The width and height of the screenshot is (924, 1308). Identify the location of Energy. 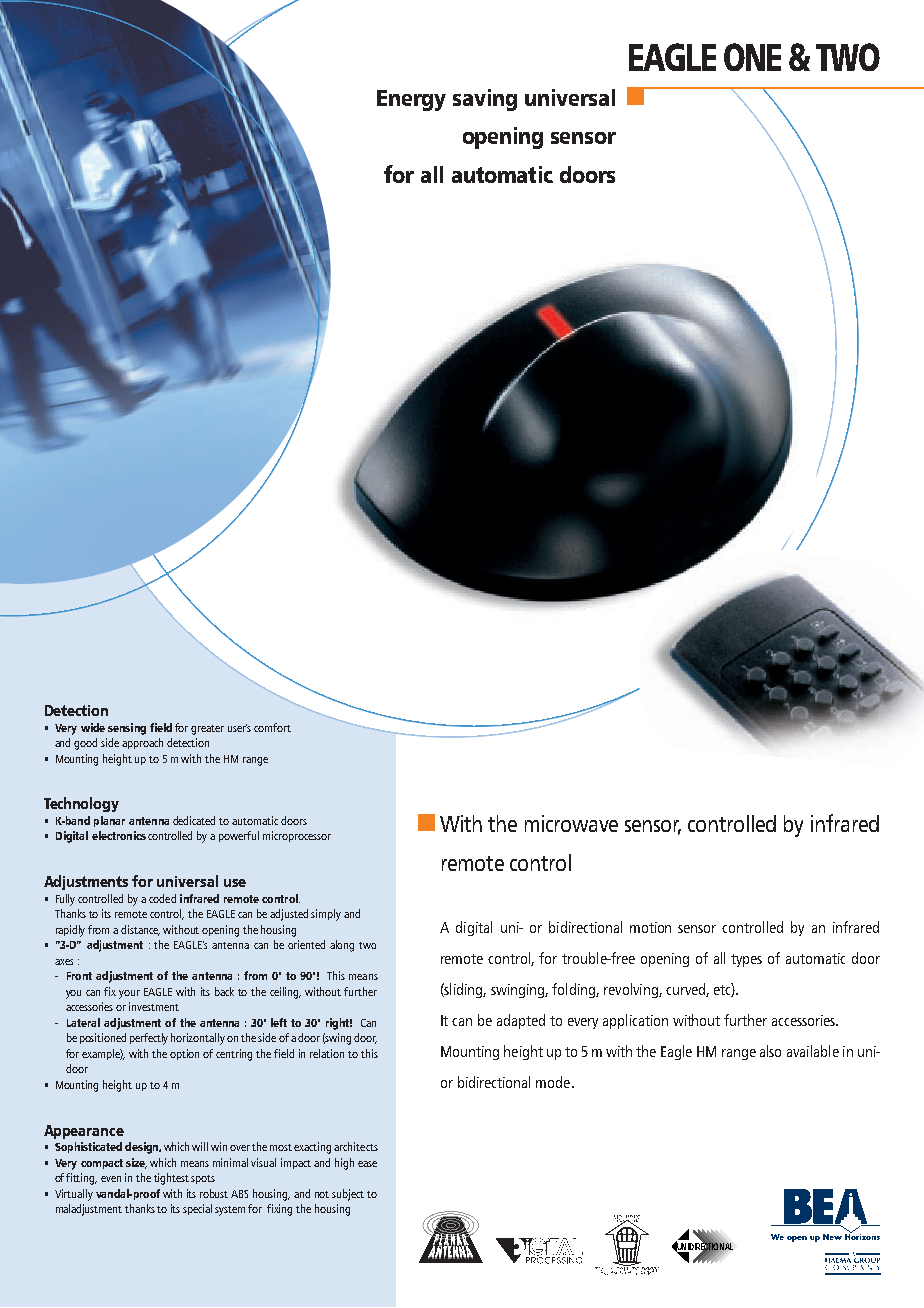
(411, 100).
